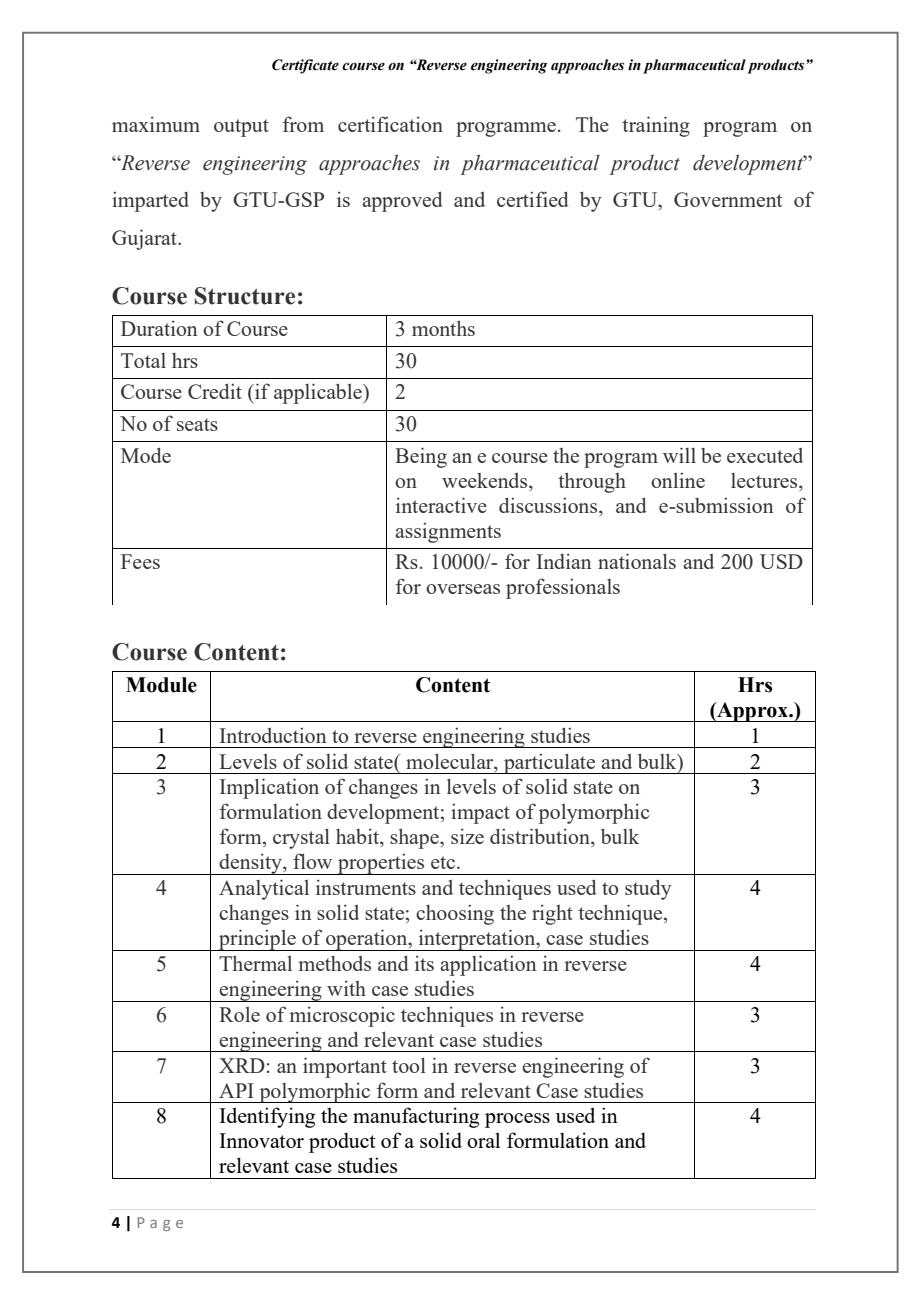 The image size is (924, 1308). I want to click on training, so click(656, 126).
